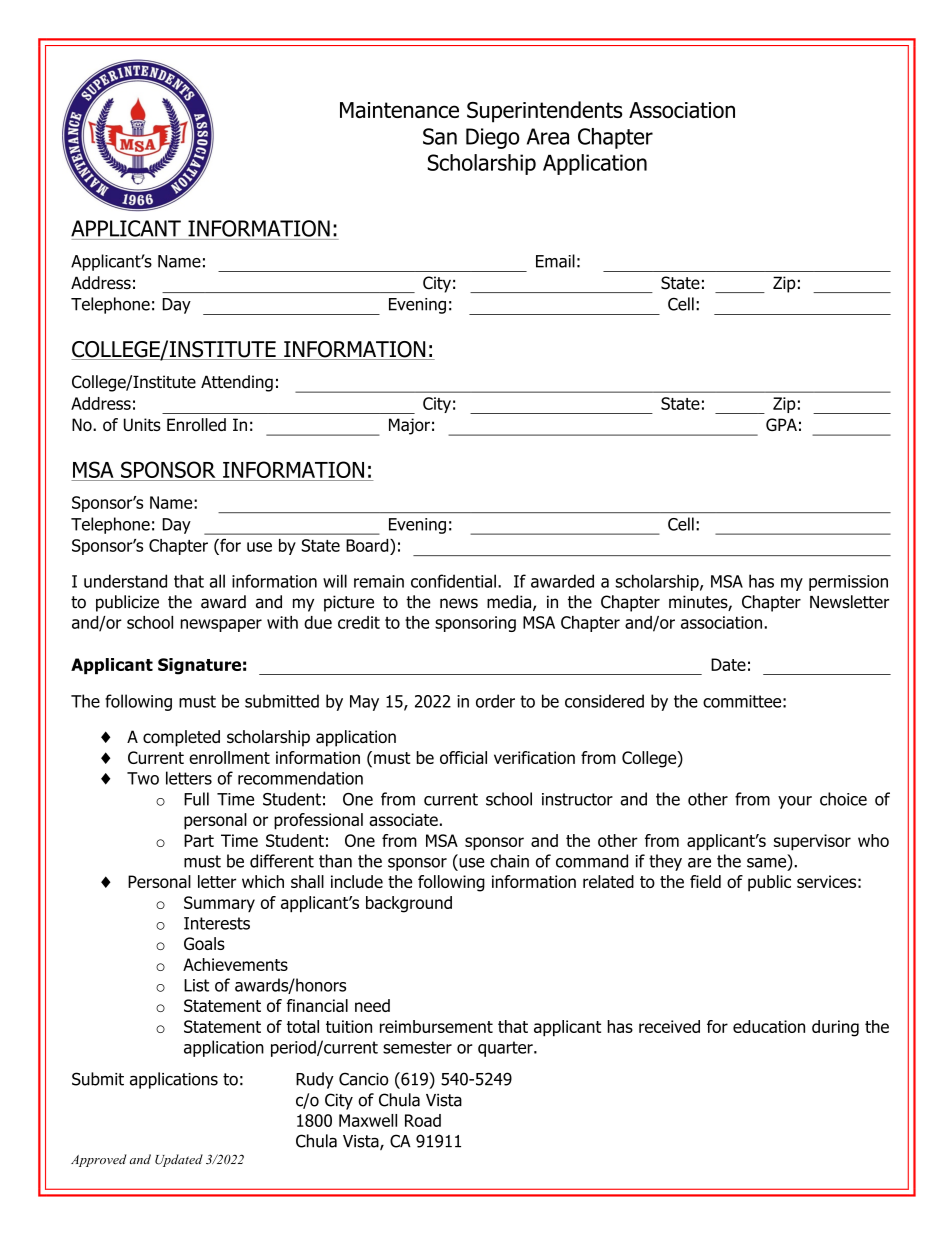  I want to click on Maintenance, so click(399, 110).
